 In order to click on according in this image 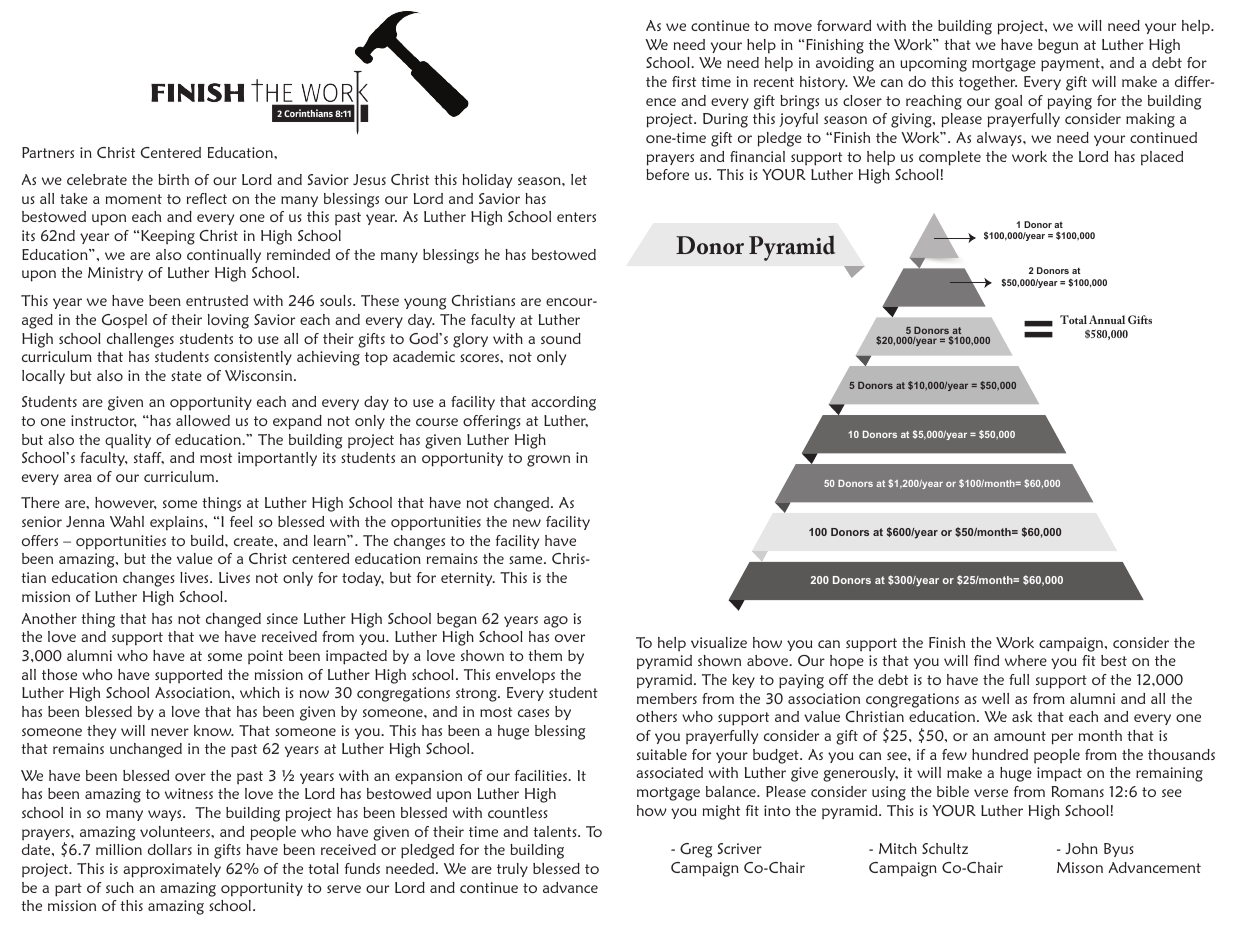, I will do `click(563, 403)`.
